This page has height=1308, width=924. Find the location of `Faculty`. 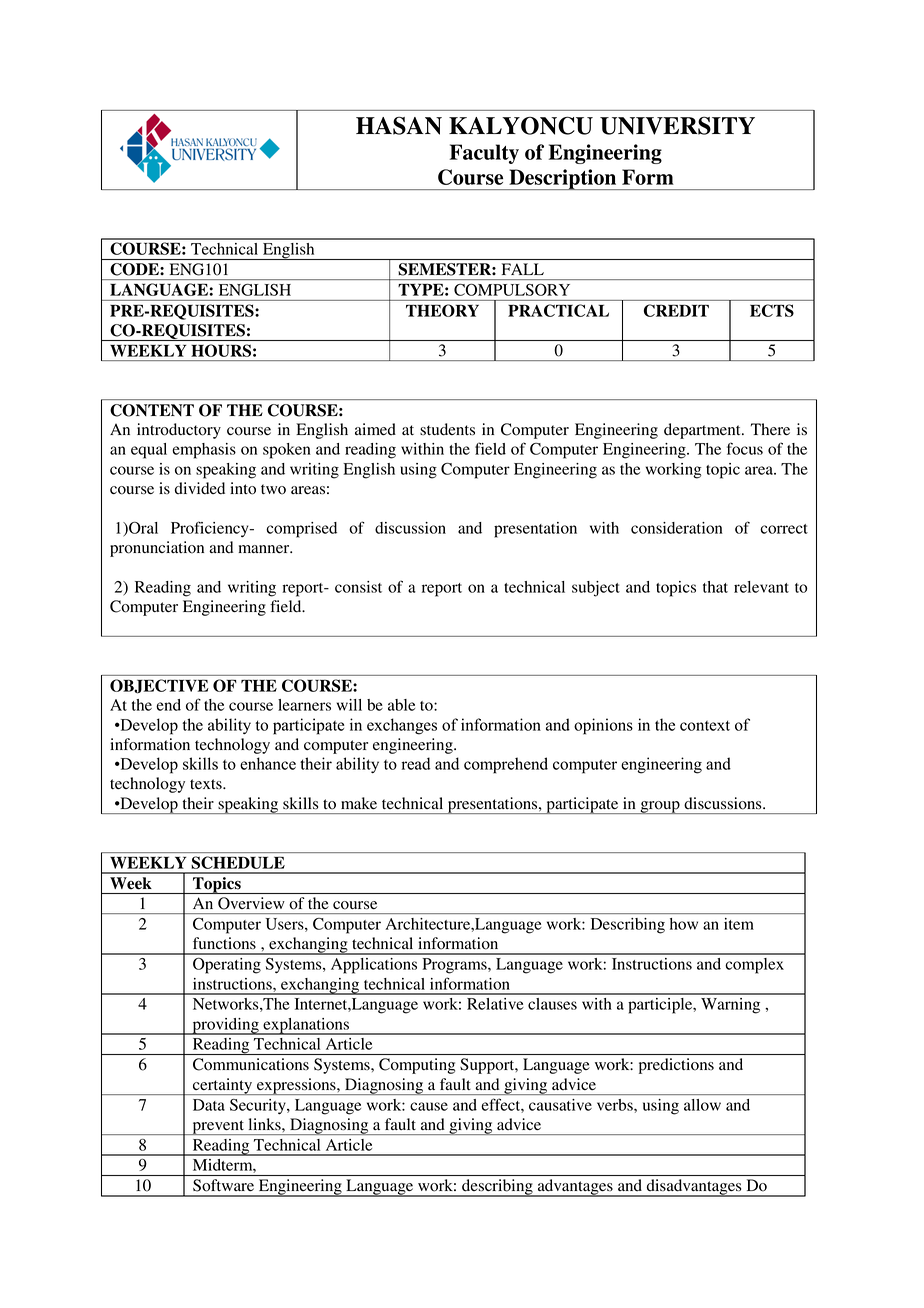

Faculty is located at coordinates (484, 154).
